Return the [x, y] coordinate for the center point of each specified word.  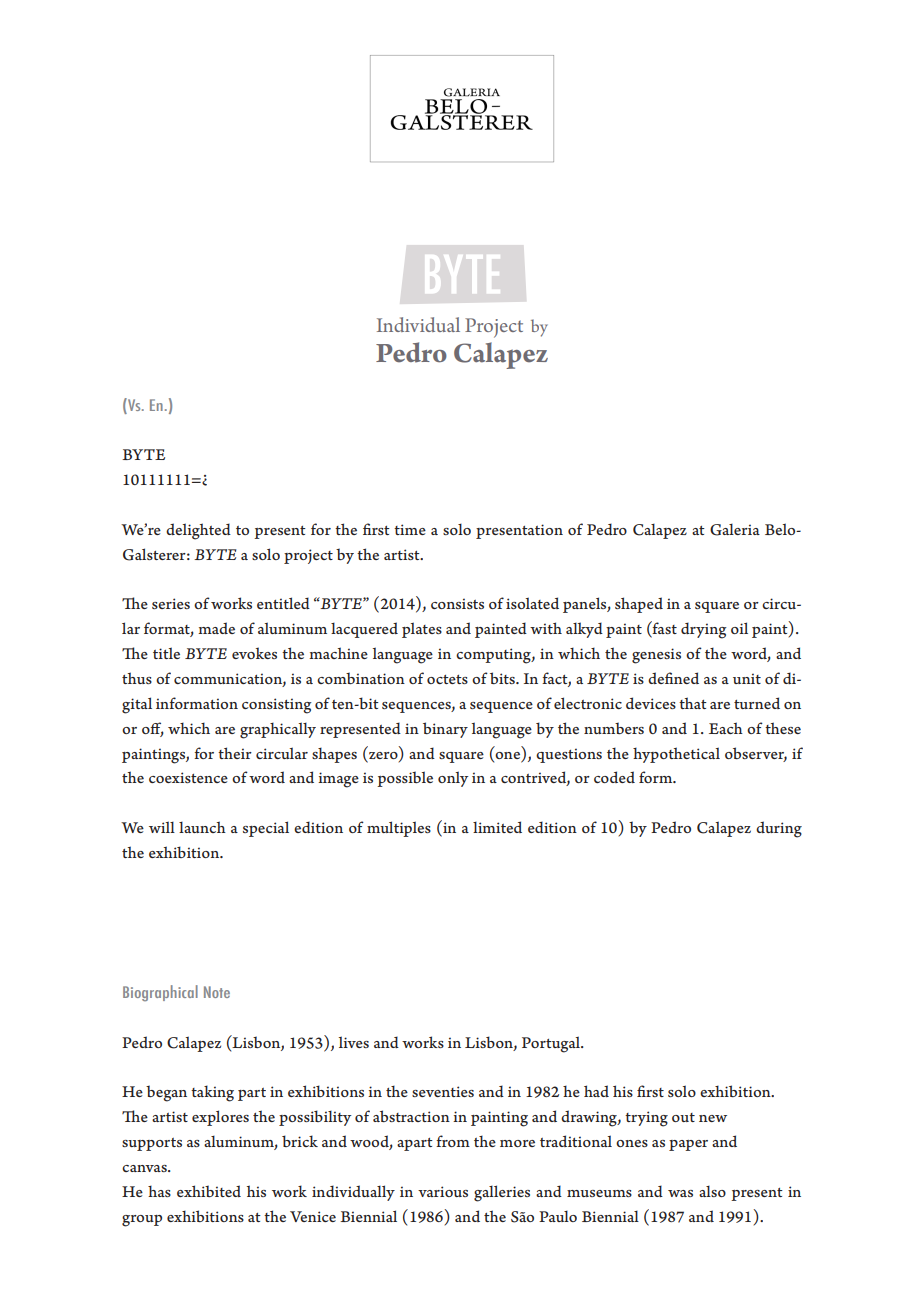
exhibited [209, 1191]
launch [202, 827]
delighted [198, 531]
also [712, 1191]
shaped [639, 605]
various [443, 1191]
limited [497, 827]
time [410, 529]
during [779, 829]
